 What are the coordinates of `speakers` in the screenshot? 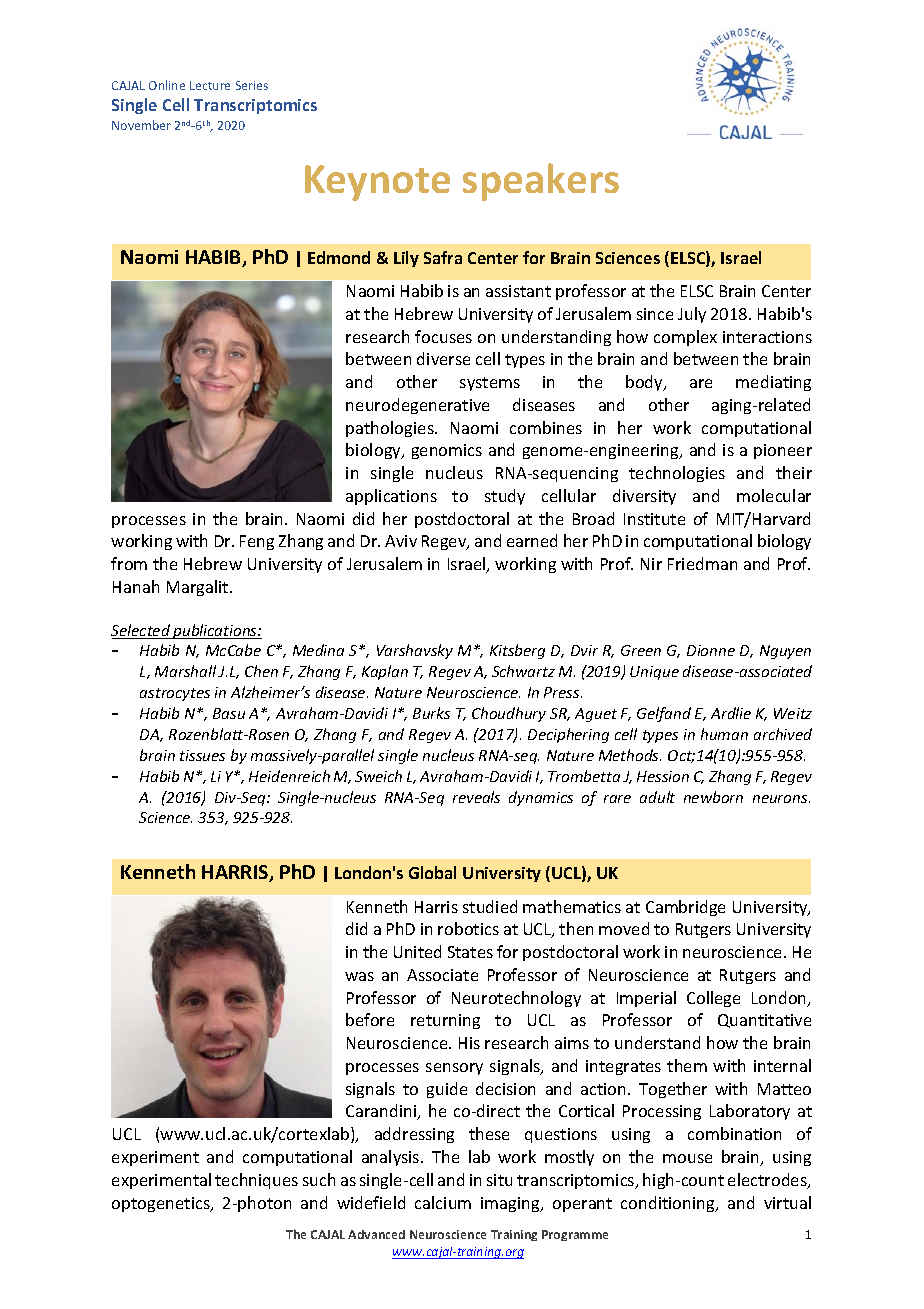 It's located at (541, 182).
